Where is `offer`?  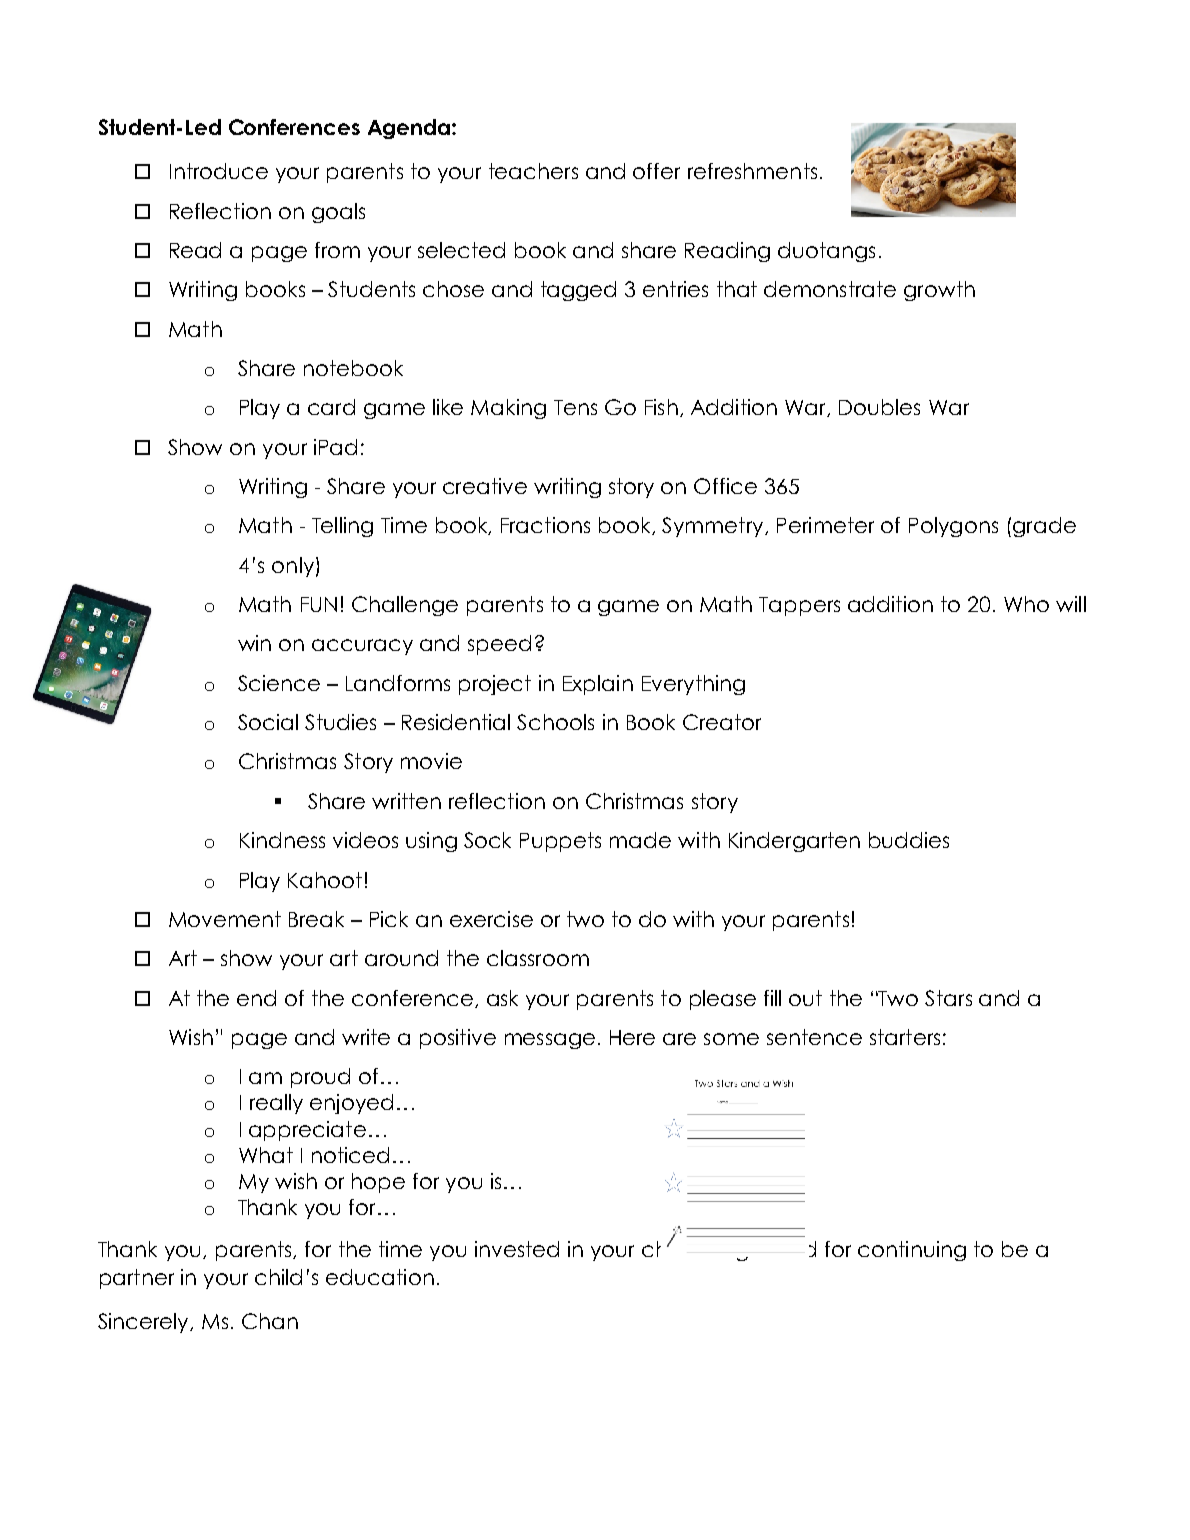
offer is located at coordinates (656, 171).
